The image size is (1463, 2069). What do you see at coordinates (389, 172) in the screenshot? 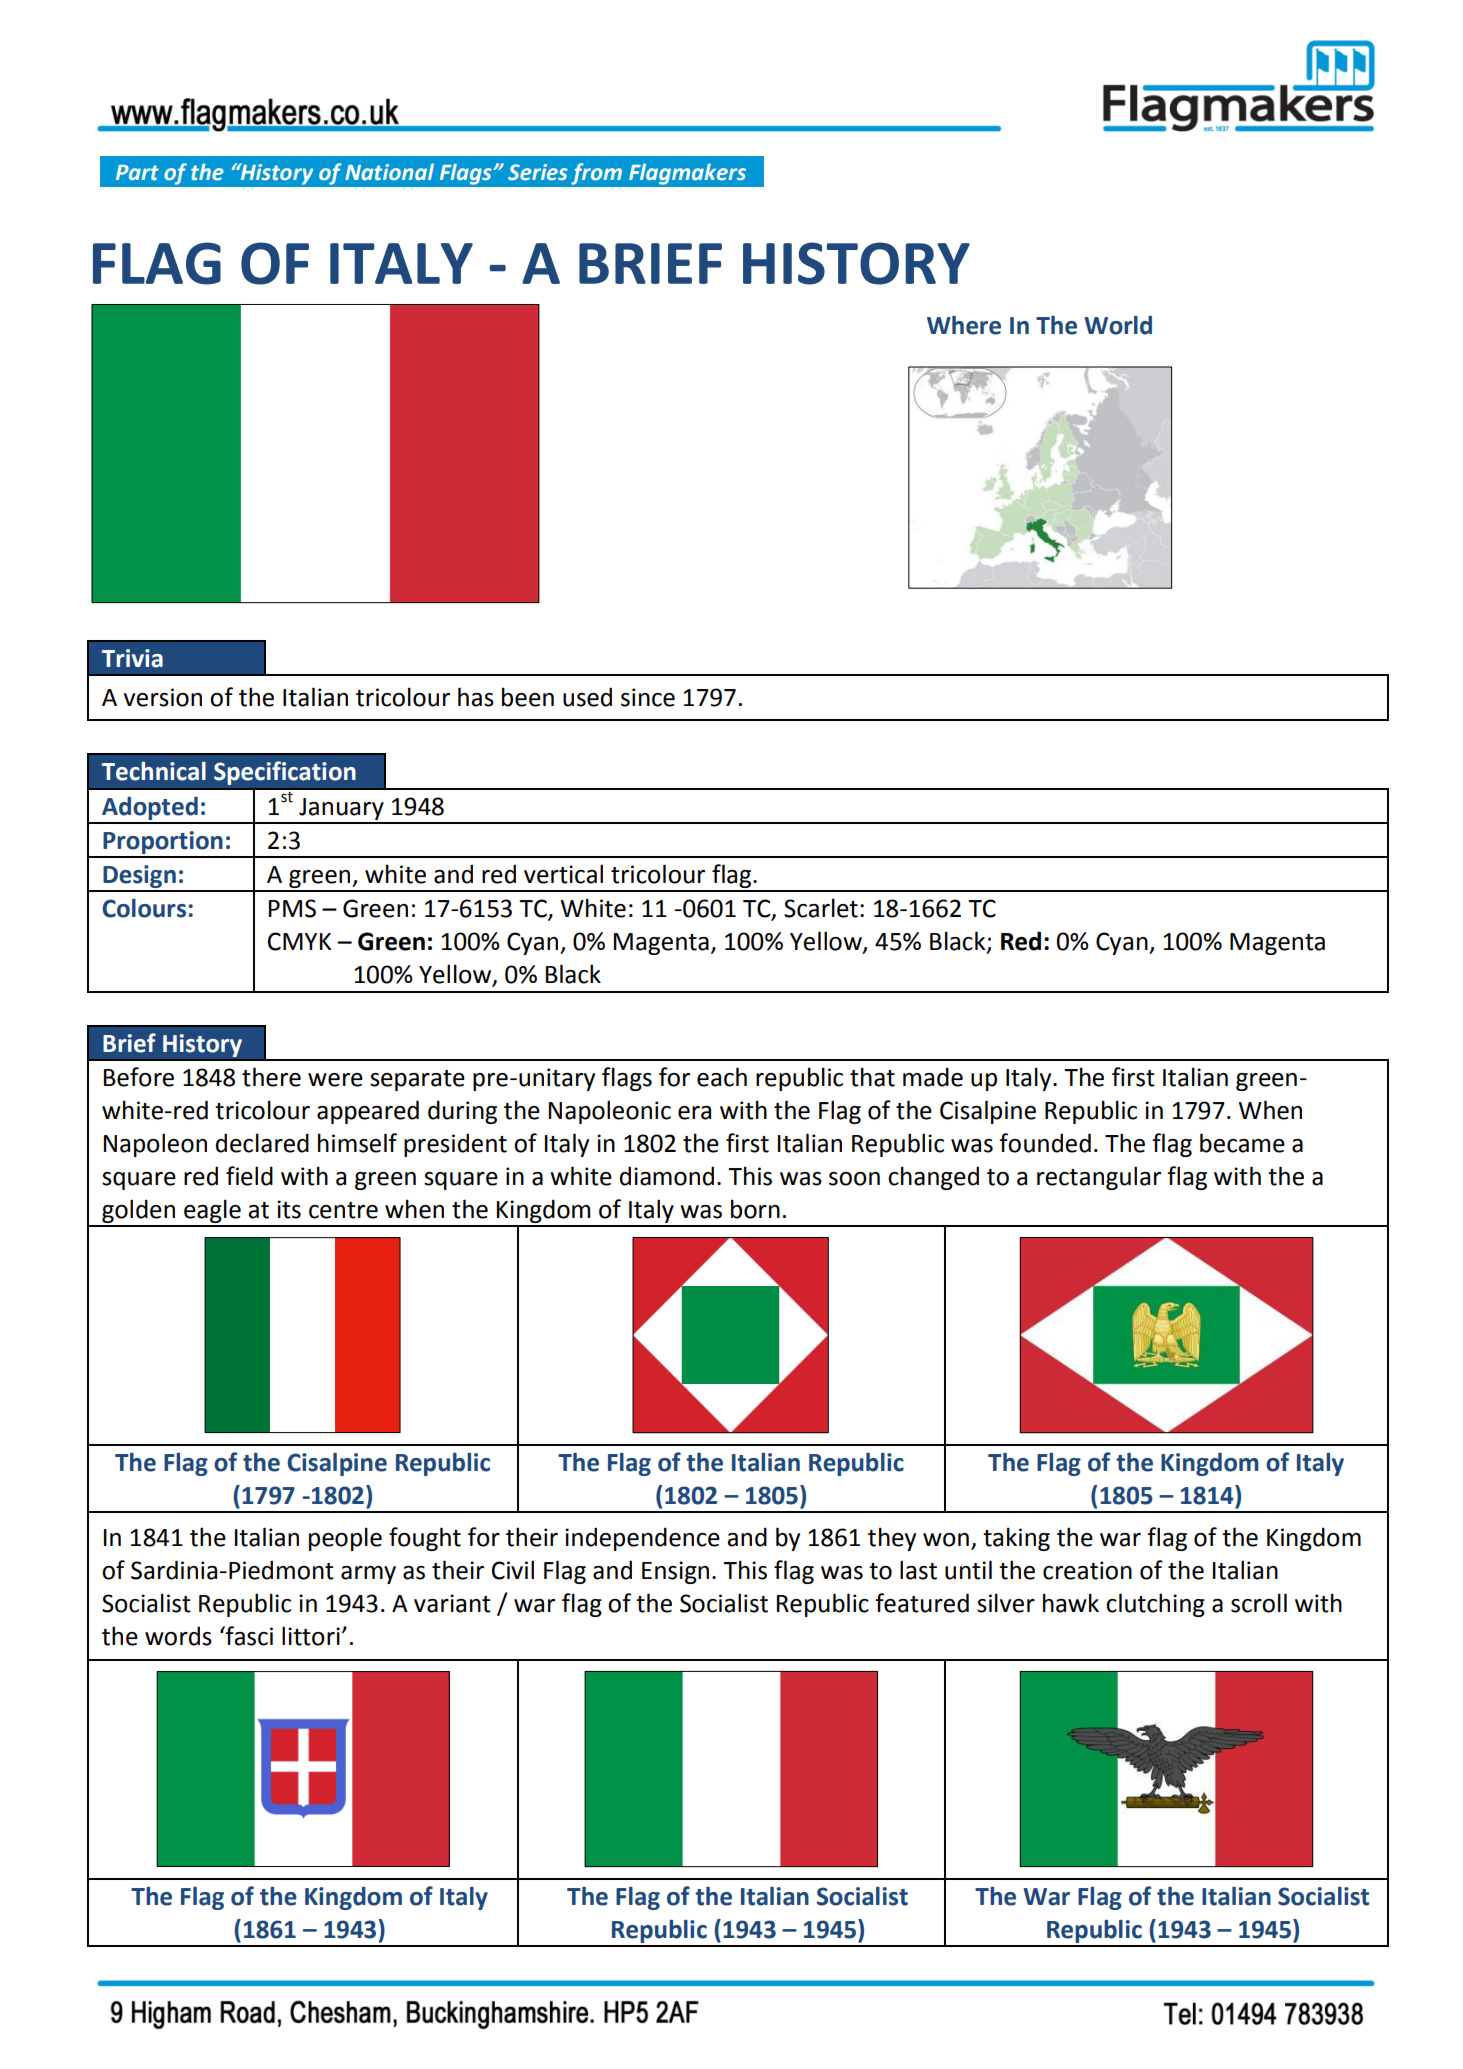
I see `National` at bounding box center [389, 172].
